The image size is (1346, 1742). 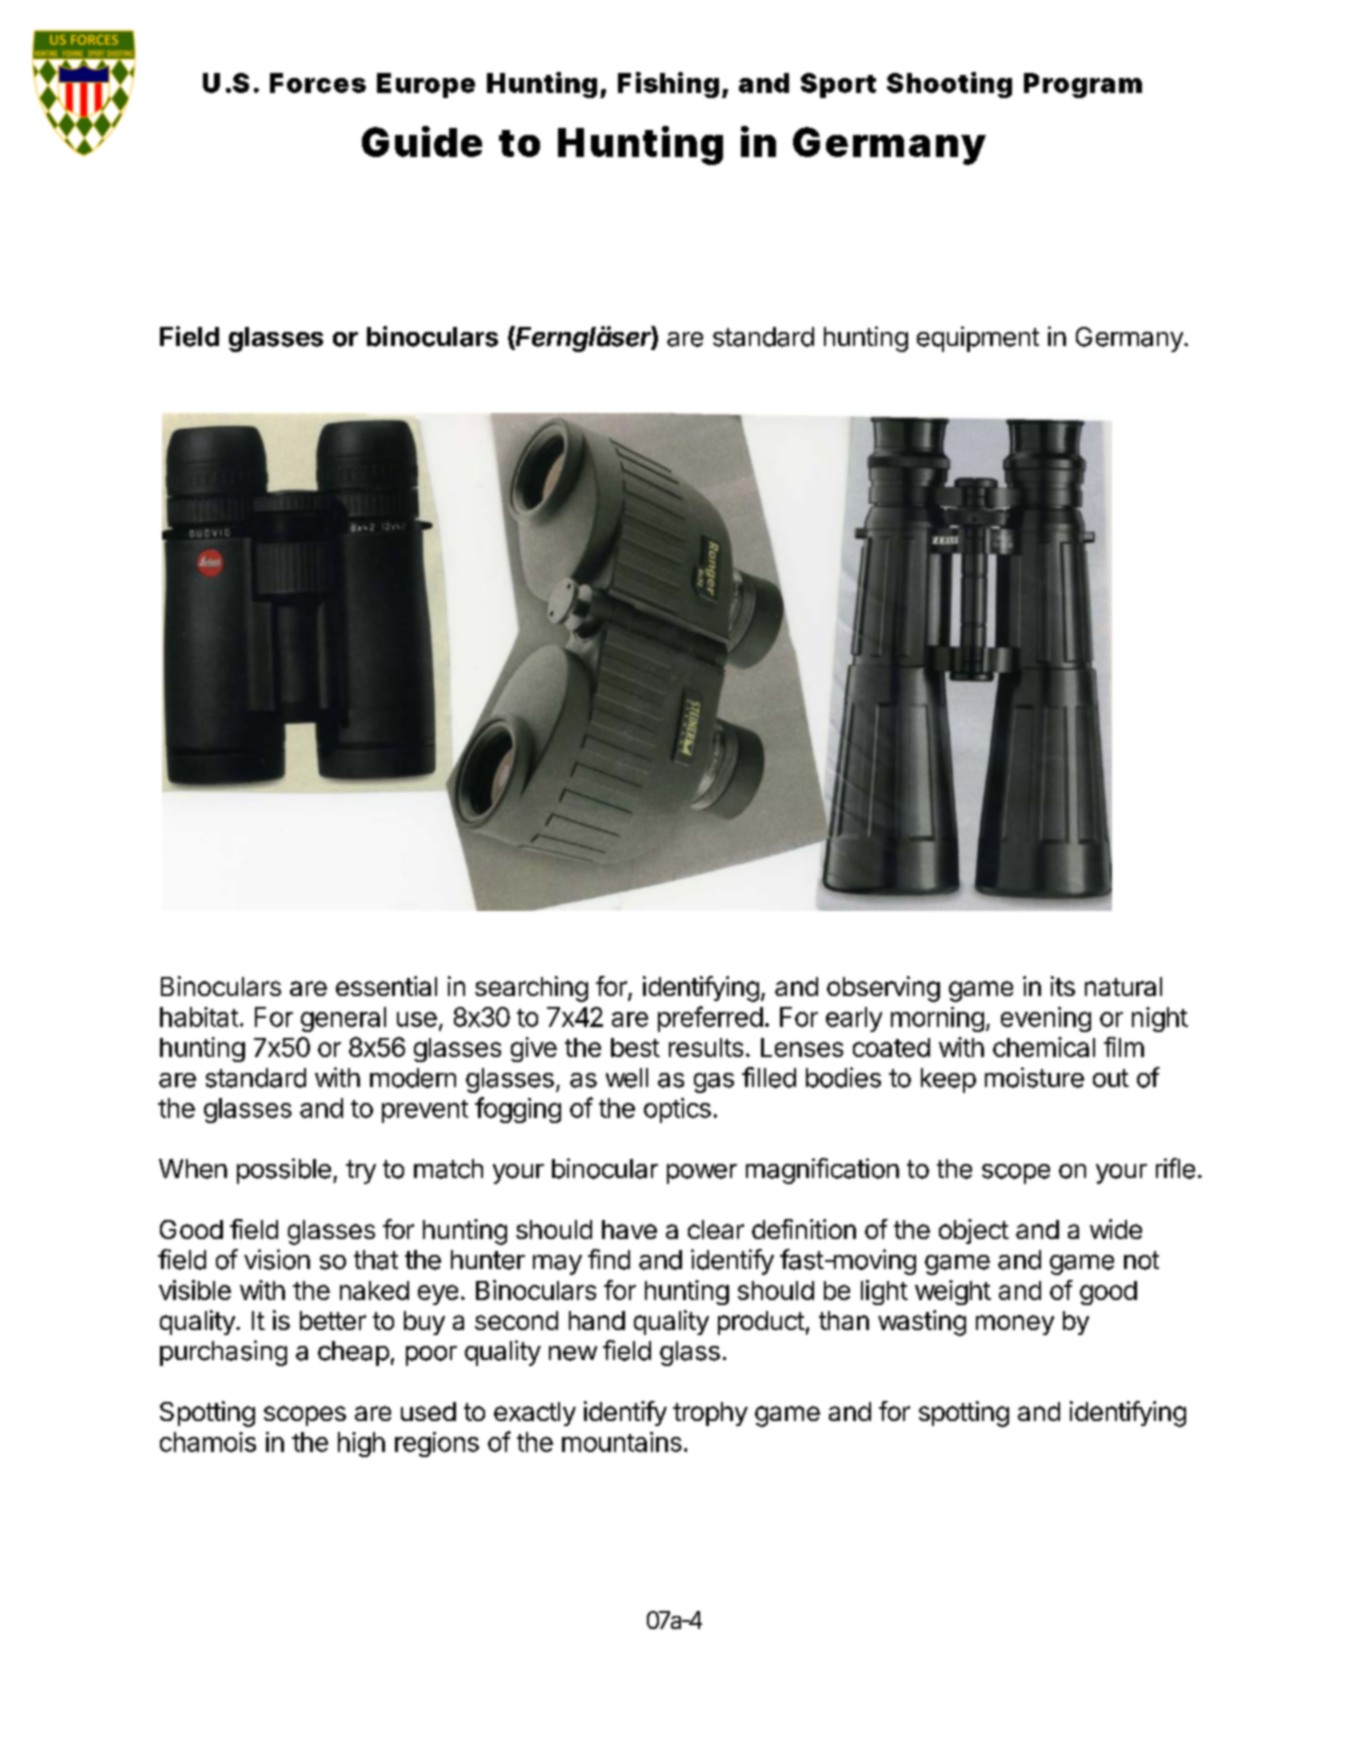 What do you see at coordinates (1063, 986) in the screenshot?
I see `its` at bounding box center [1063, 986].
